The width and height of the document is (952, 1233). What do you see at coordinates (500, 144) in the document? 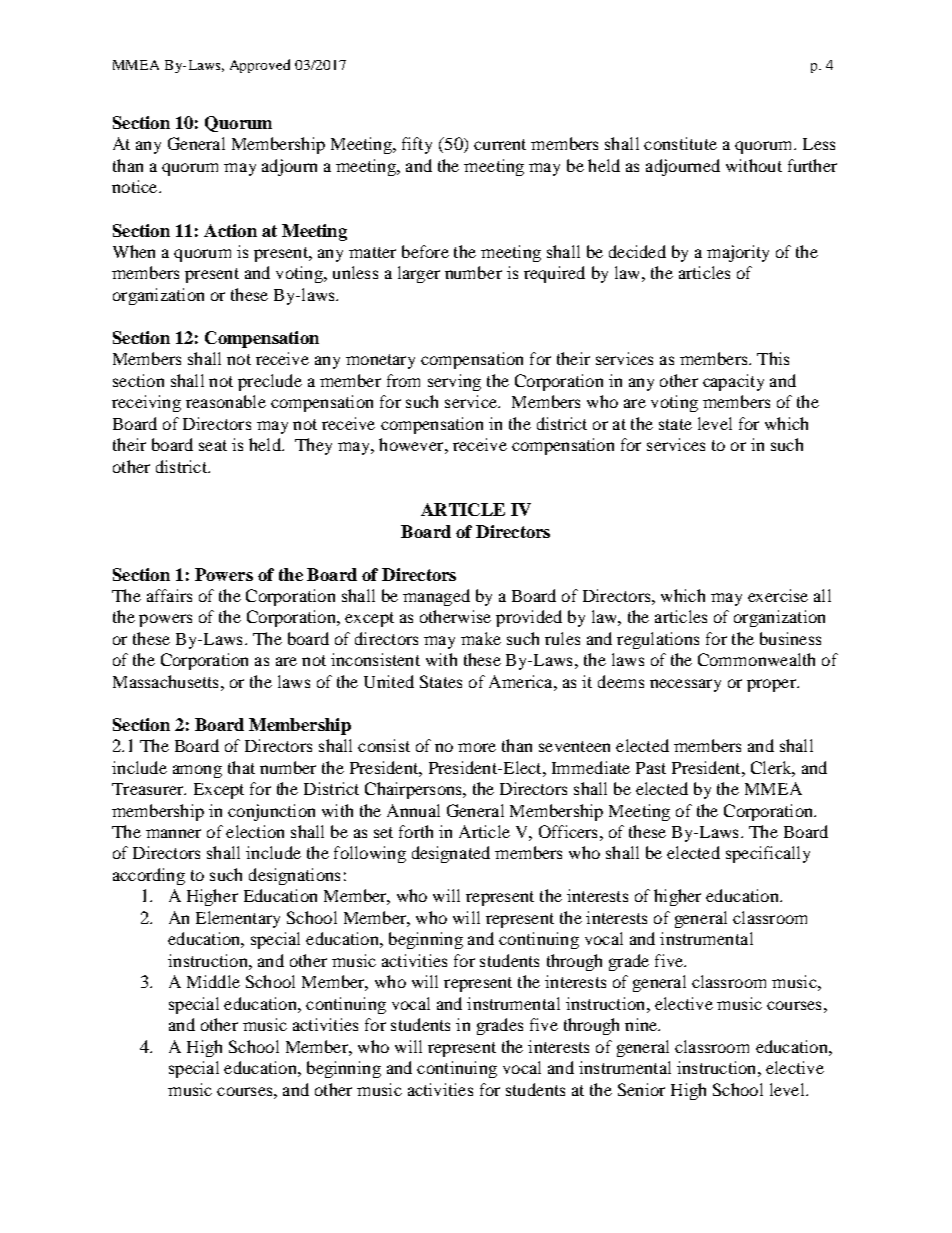
I see `current` at bounding box center [500, 144].
